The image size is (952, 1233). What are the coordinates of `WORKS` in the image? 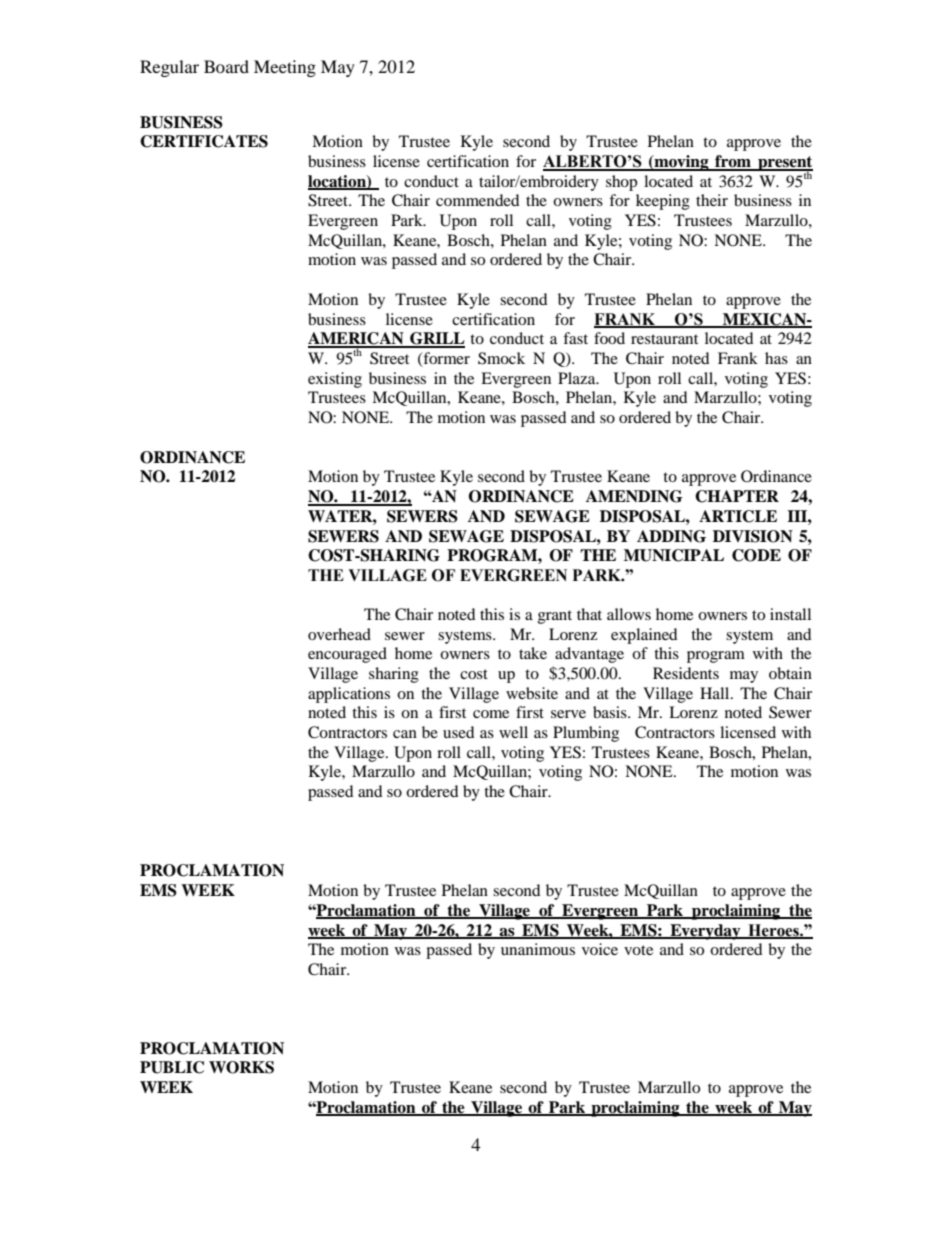 It's located at (241, 1067).
